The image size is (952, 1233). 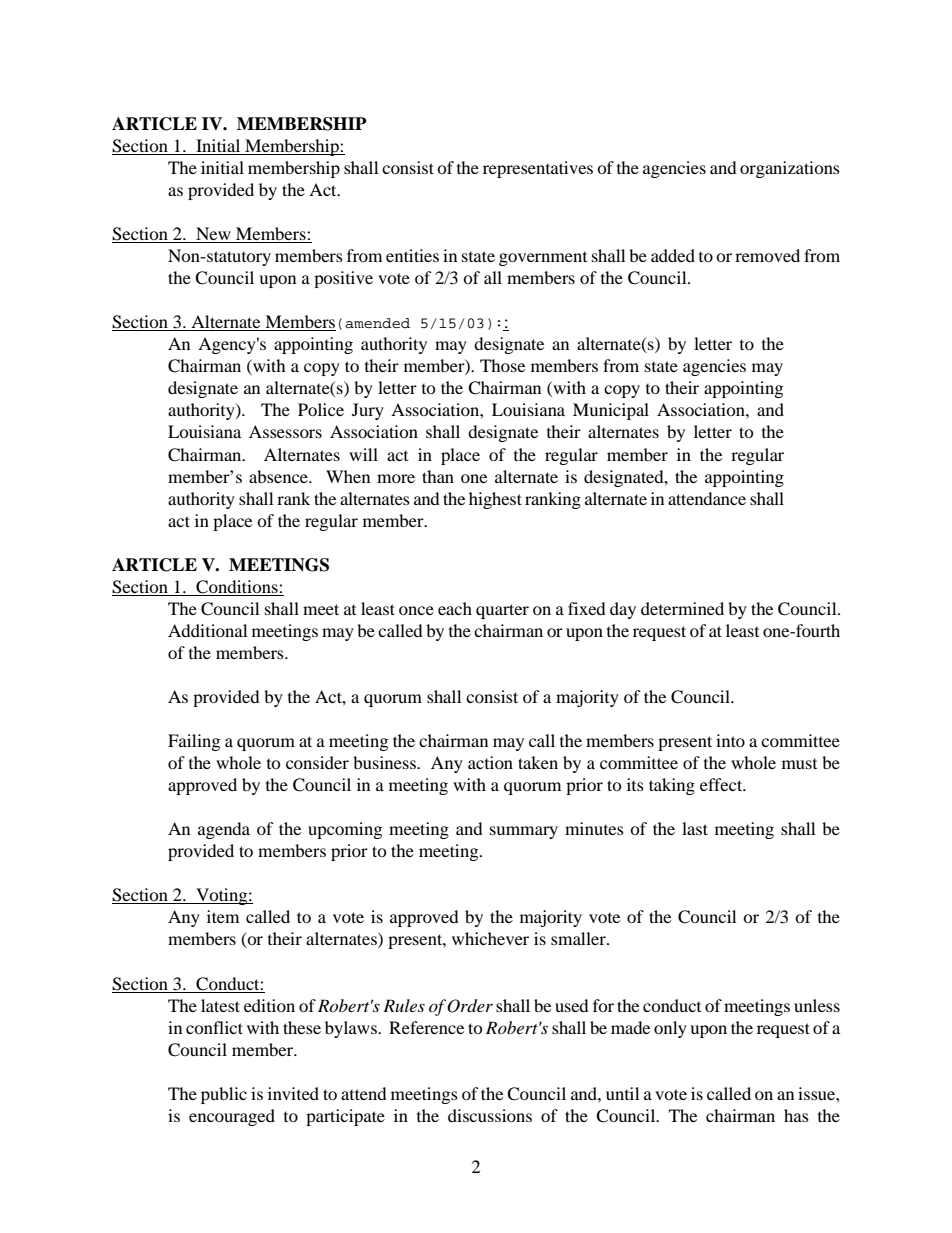 I want to click on has, so click(x=796, y=1115).
